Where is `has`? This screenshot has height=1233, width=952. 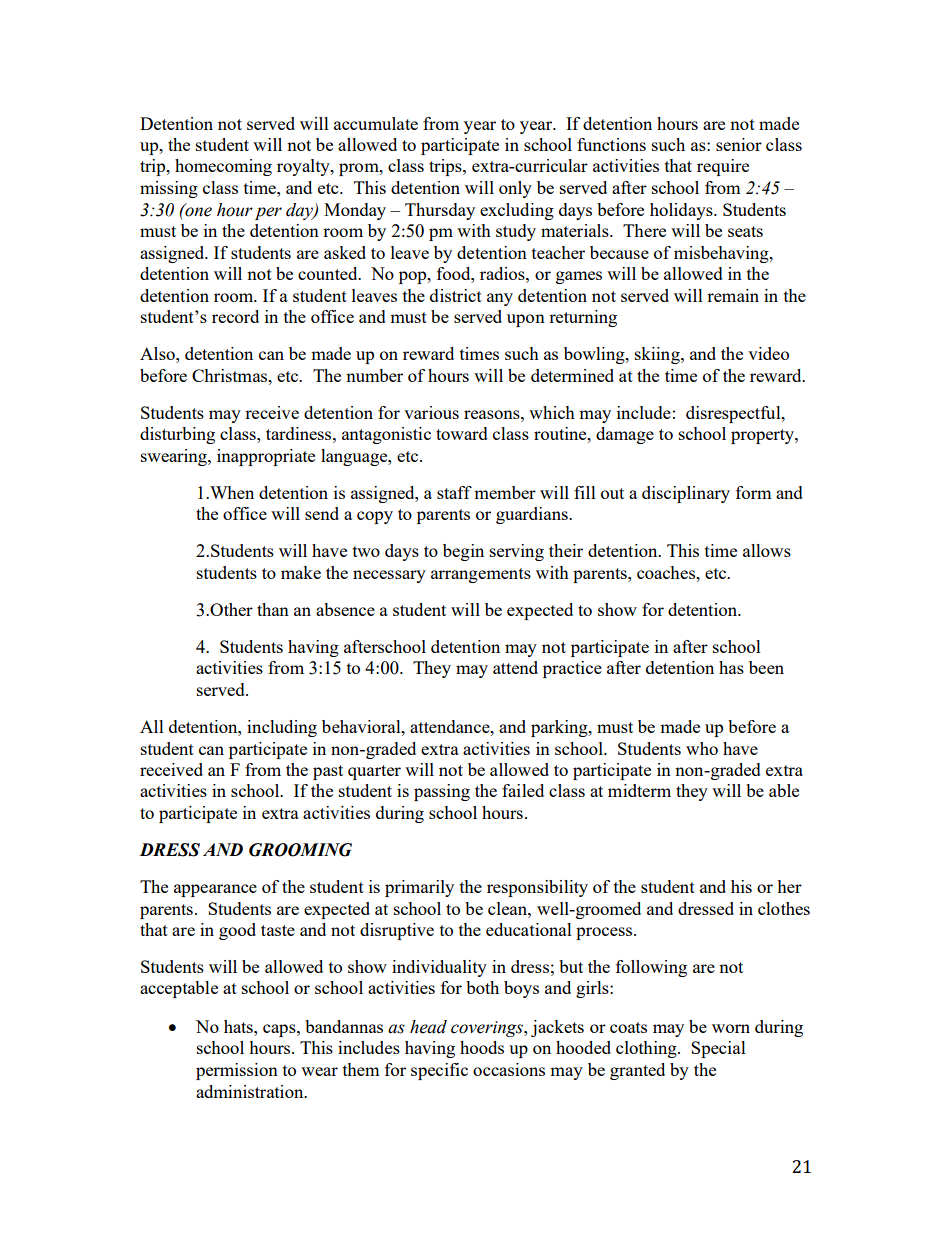
has is located at coordinates (731, 667).
